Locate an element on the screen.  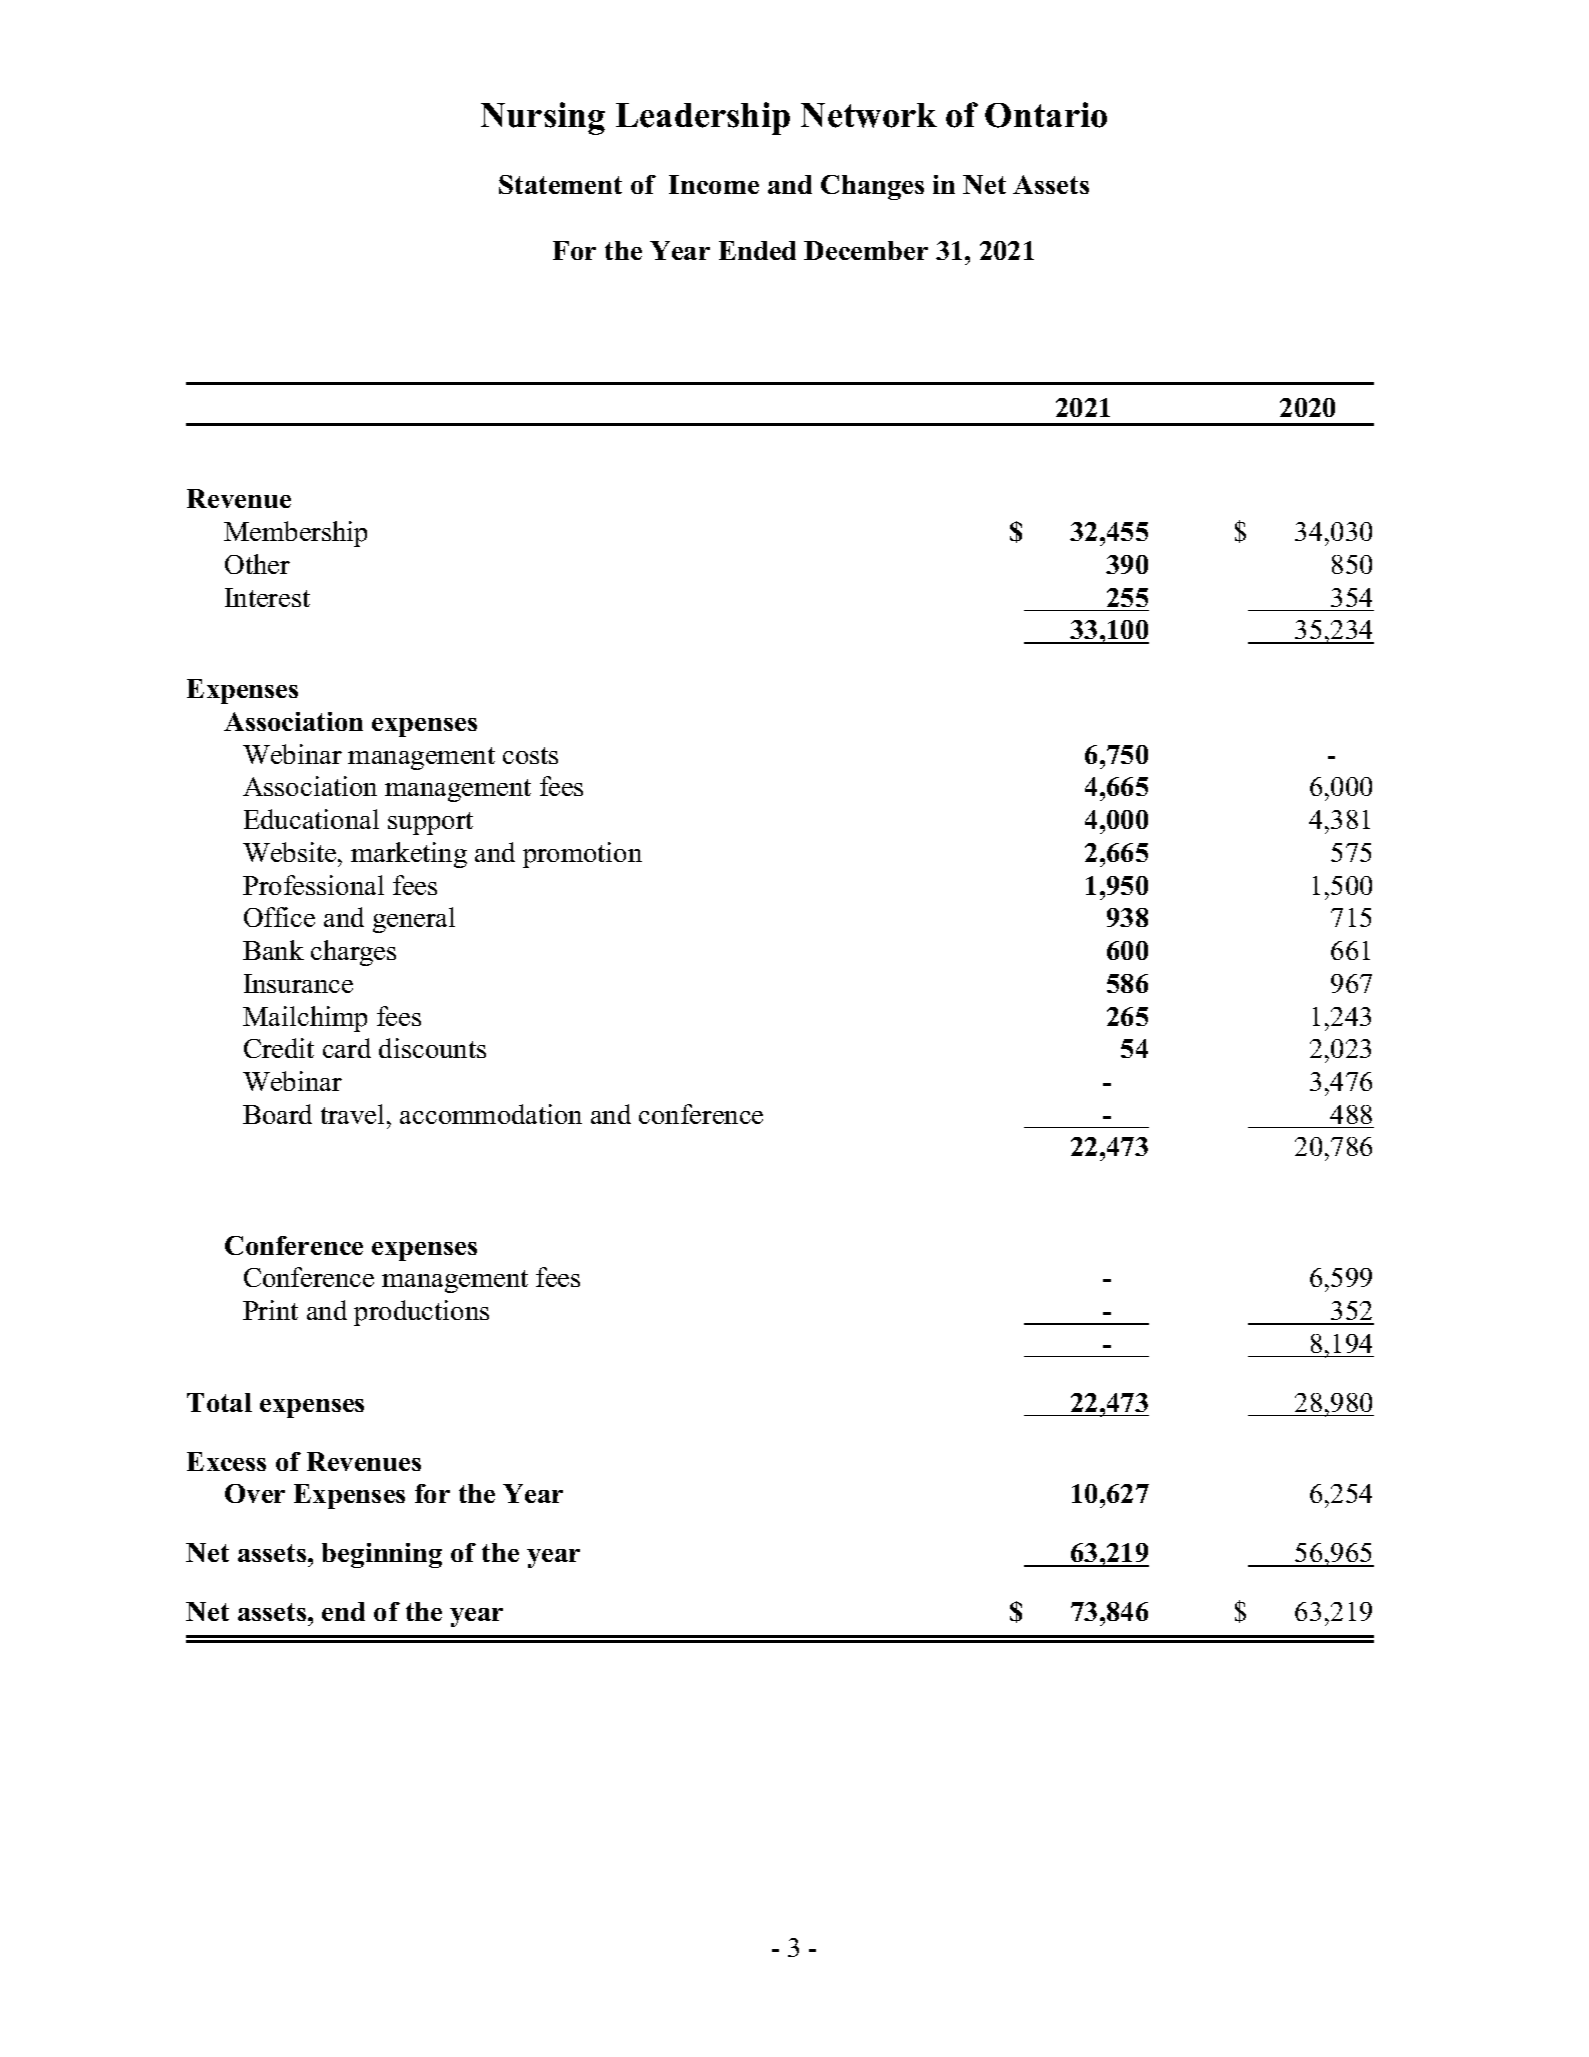
Statement is located at coordinates (560, 184).
